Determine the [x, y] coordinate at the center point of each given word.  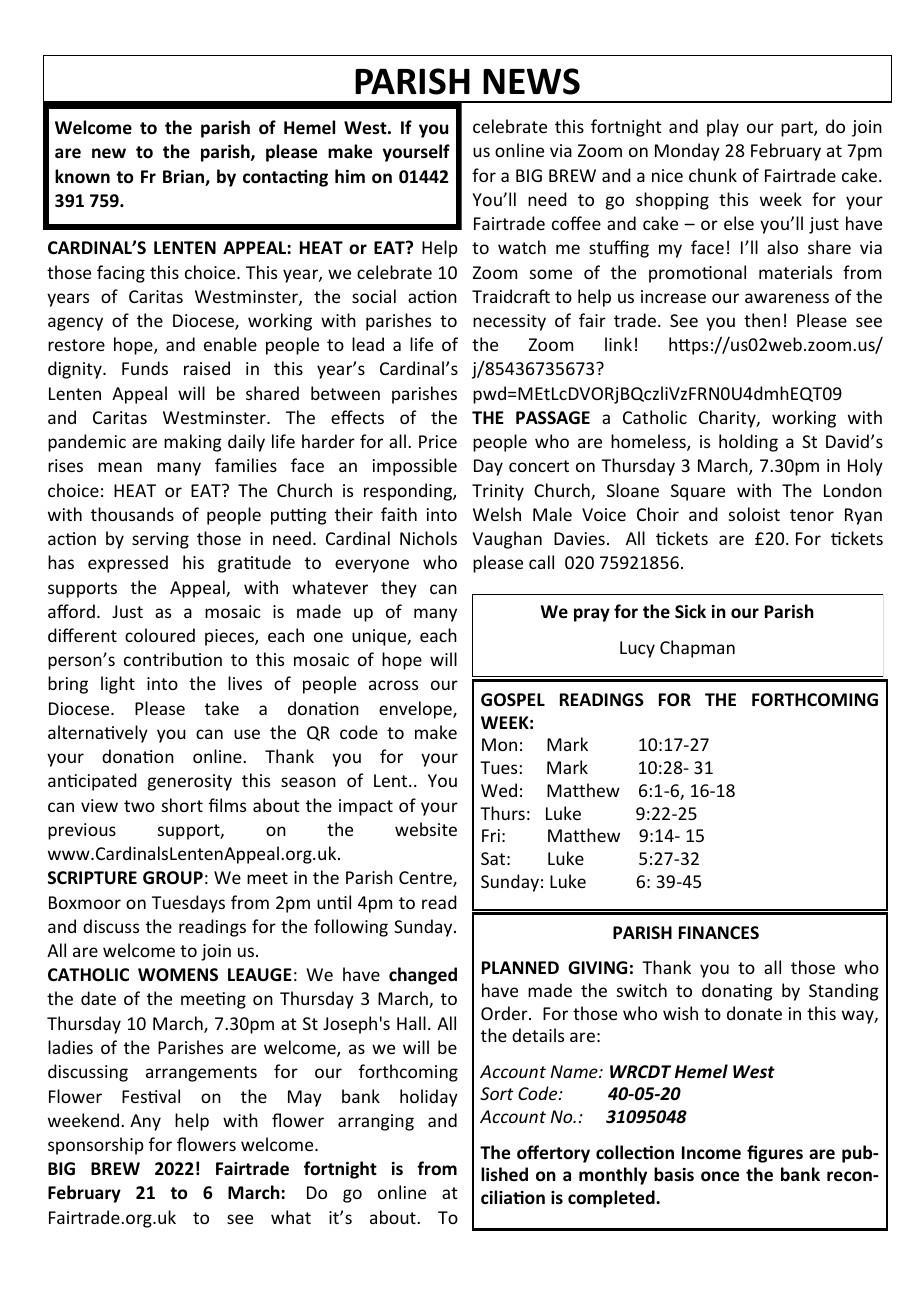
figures [775, 1154]
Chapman [697, 649]
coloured [160, 635]
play [723, 128]
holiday [429, 1098]
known [82, 176]
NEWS [531, 81]
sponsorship [96, 1146]
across [393, 685]
